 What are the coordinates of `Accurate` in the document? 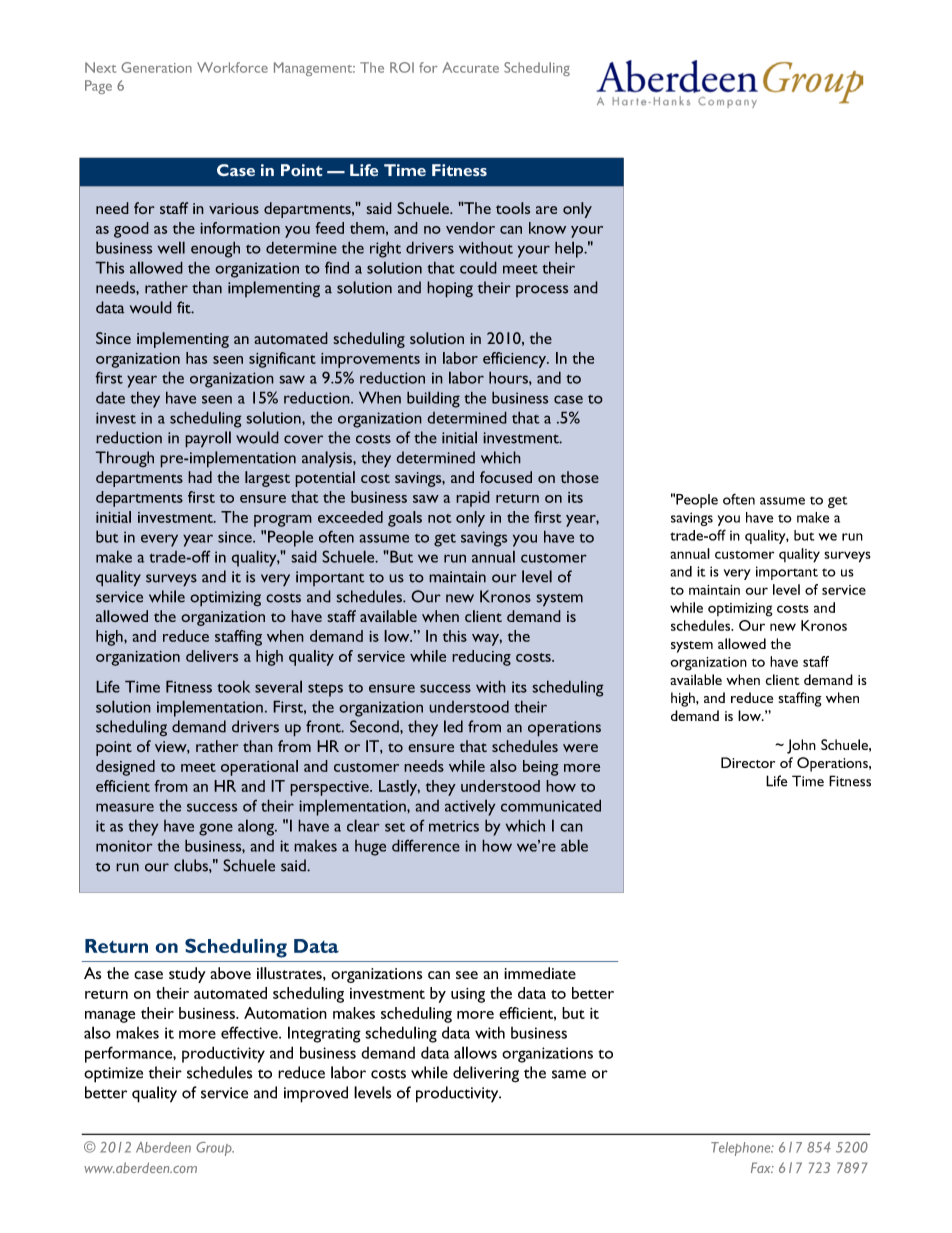 It's located at (470, 67).
